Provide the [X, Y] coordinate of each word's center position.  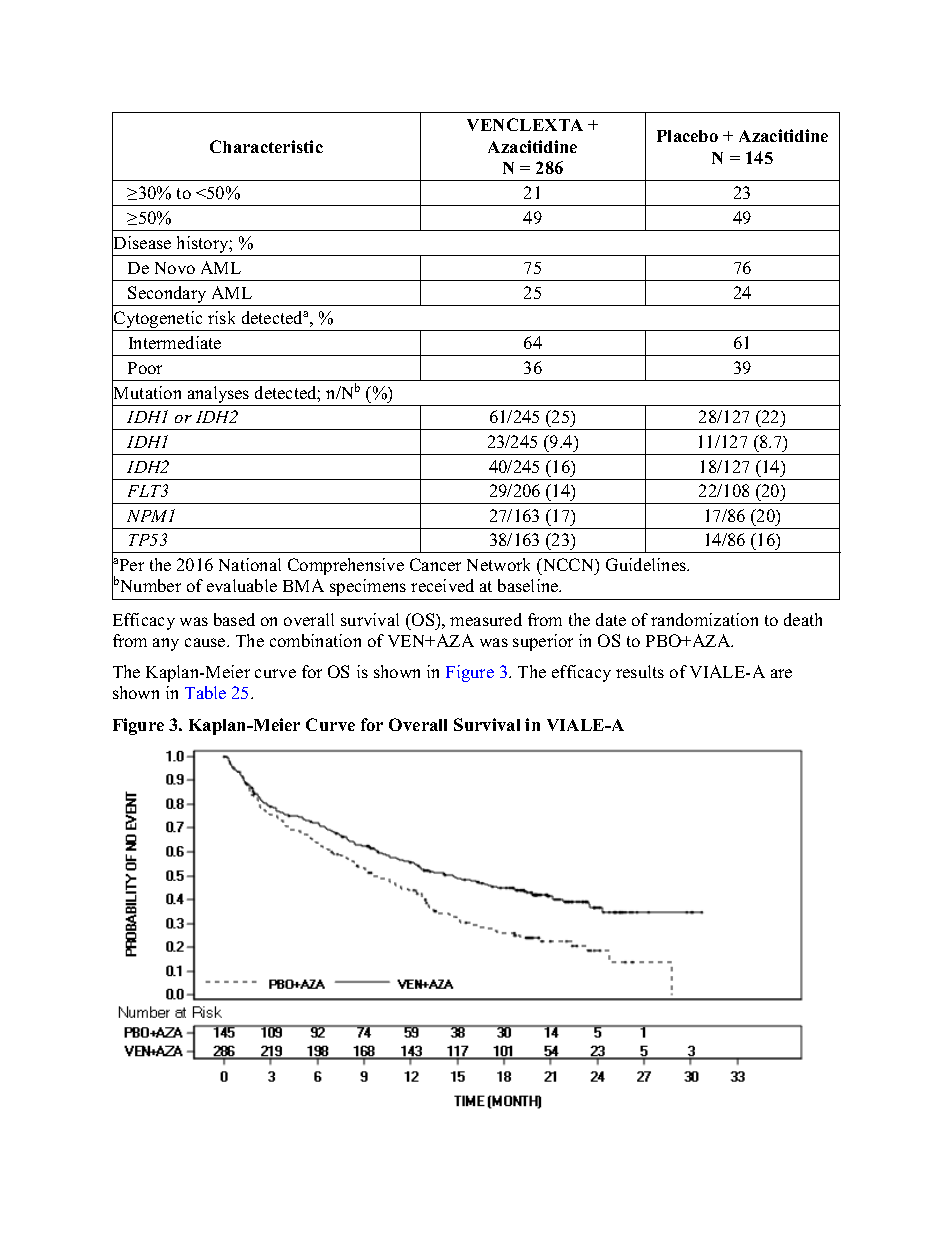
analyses [218, 396]
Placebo [687, 136]
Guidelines [647, 564]
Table [205, 692]
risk [221, 317]
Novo [175, 268]
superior [543, 642]
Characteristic [266, 146]
